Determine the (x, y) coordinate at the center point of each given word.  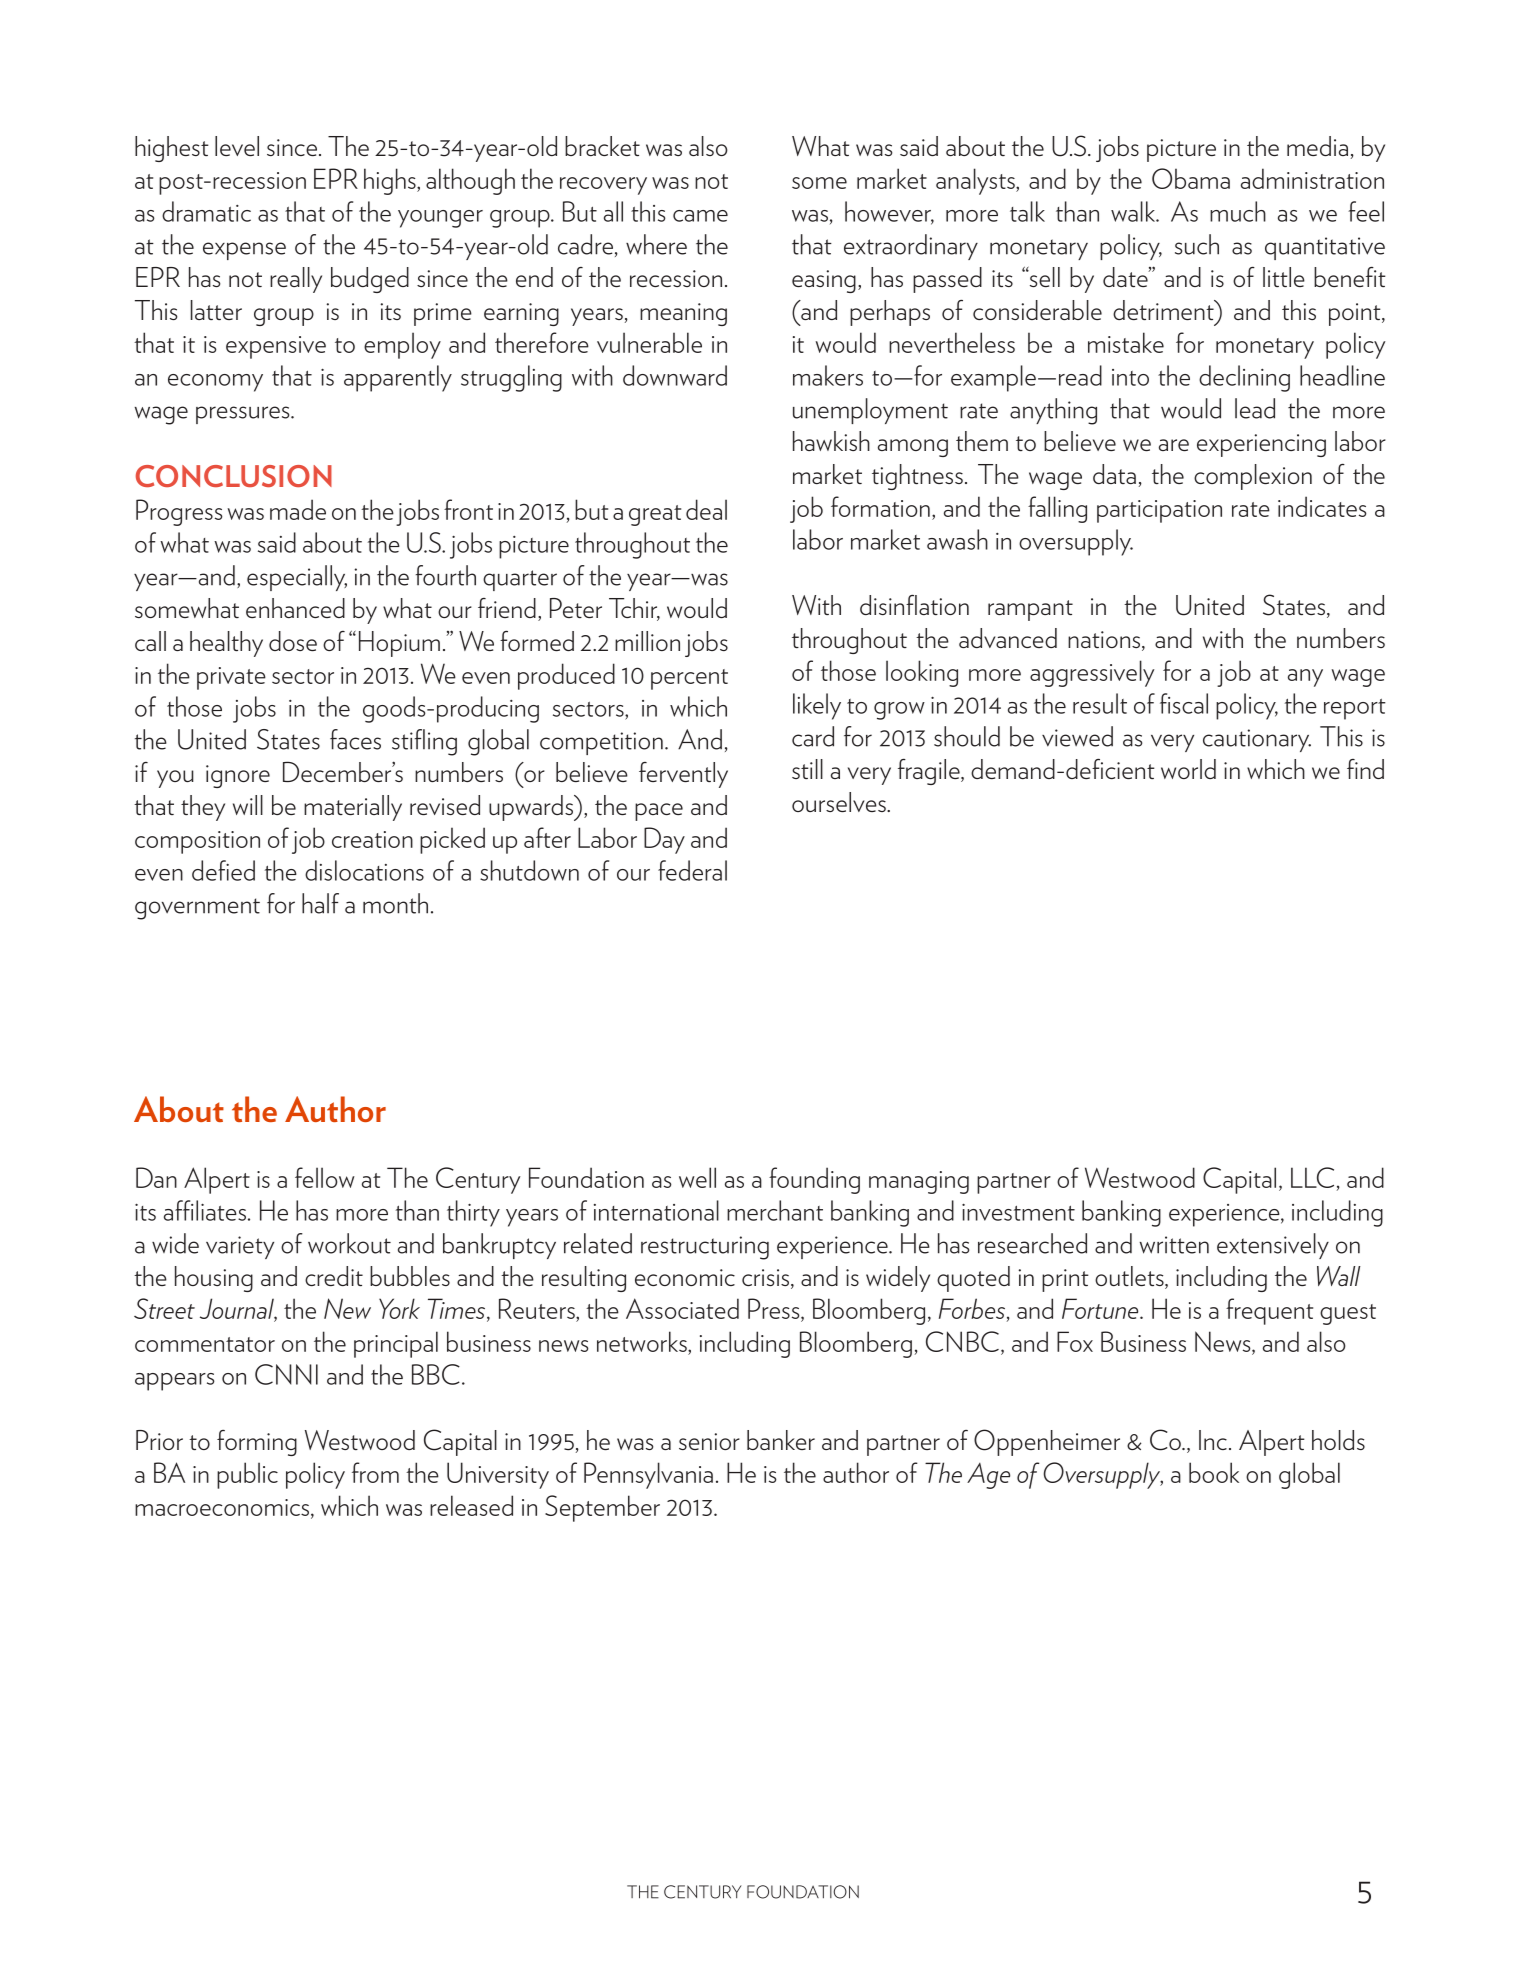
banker (781, 1440)
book (1214, 1472)
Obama (1191, 178)
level (237, 146)
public (247, 1475)
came (700, 216)
